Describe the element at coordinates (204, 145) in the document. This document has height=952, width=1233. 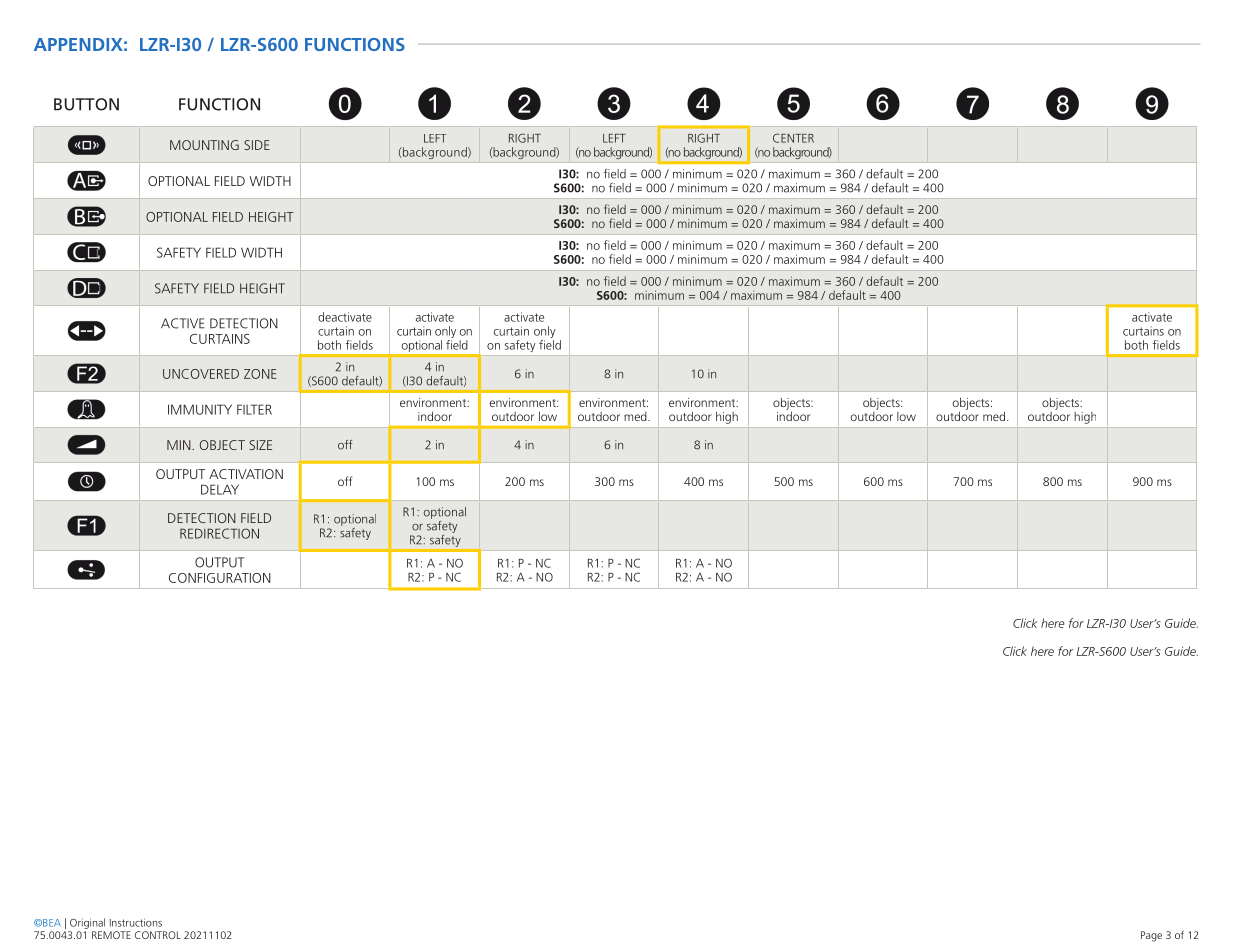
I see `MOUNTING` at that location.
